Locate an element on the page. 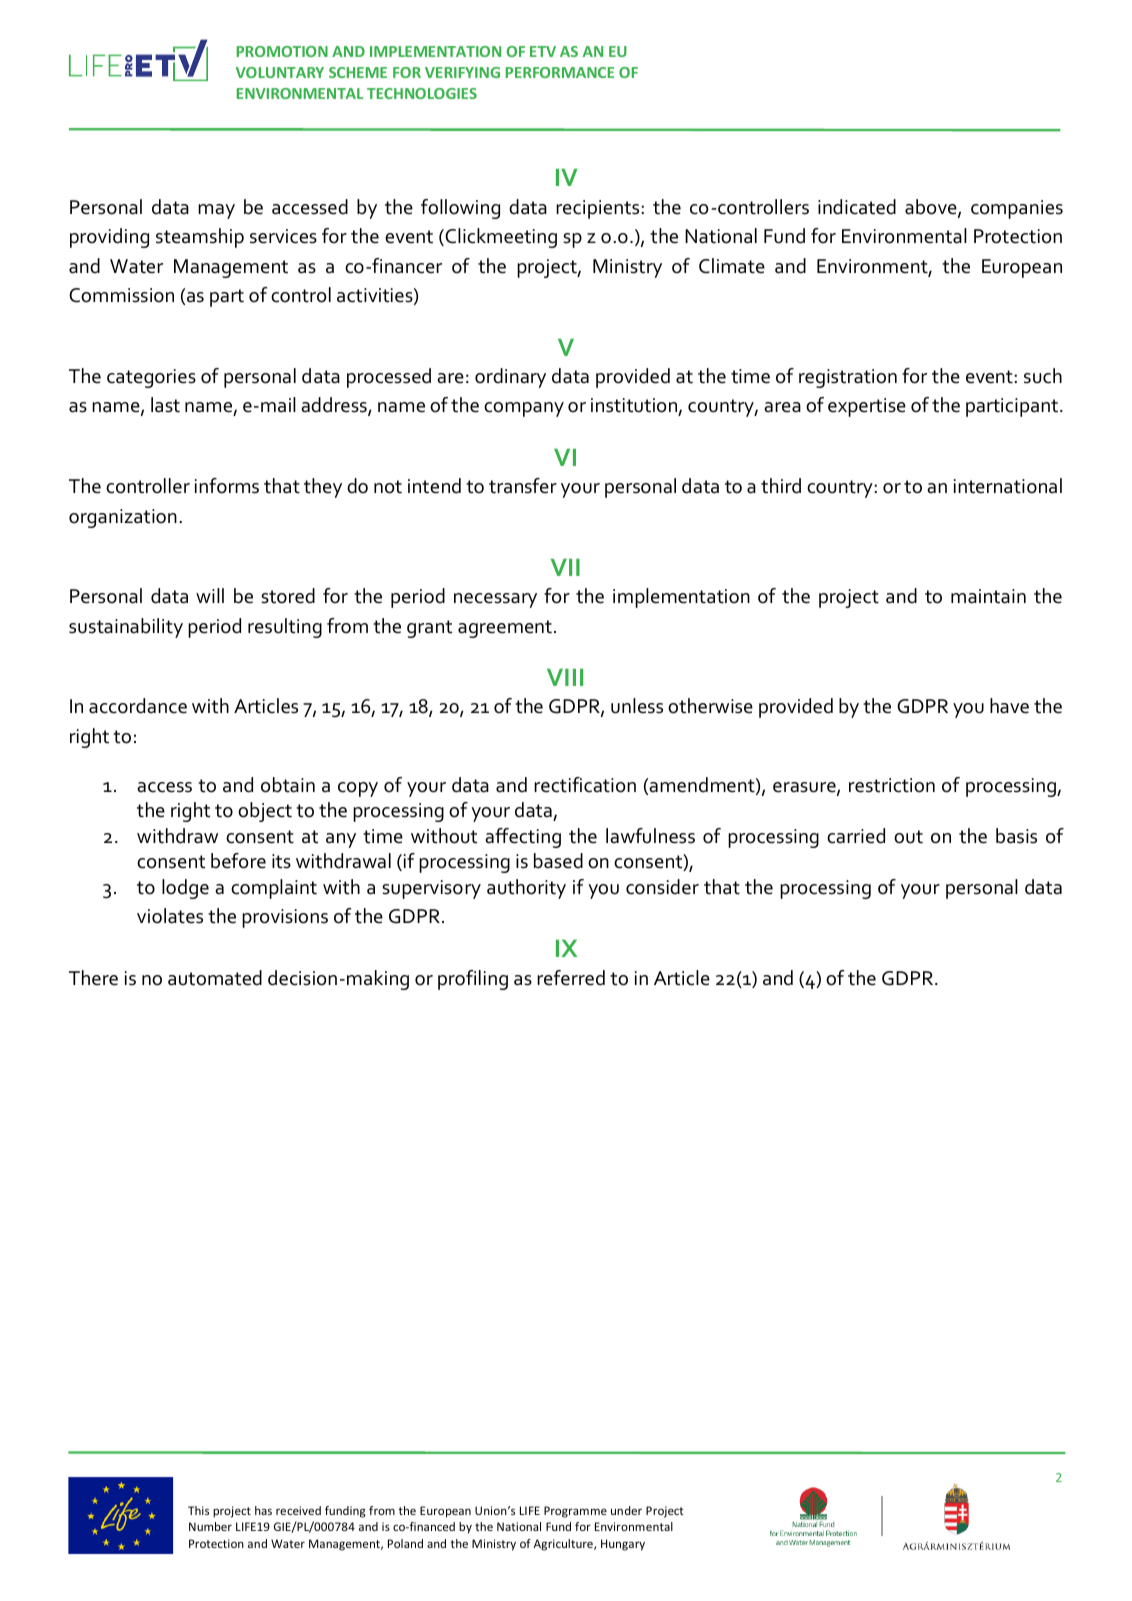  object is located at coordinates (265, 812).
